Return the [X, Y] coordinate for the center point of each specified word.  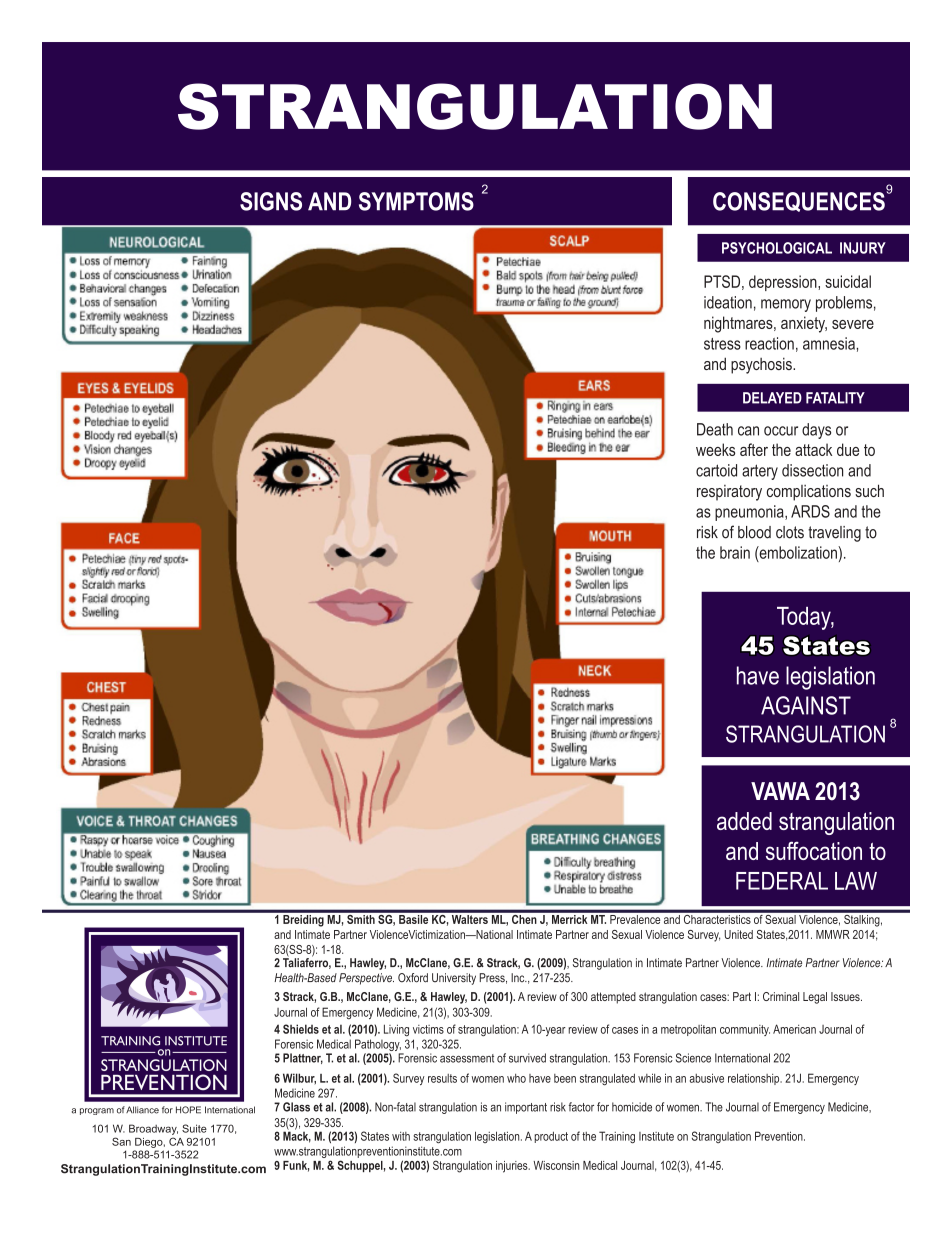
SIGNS [271, 201]
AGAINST [806, 705]
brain [735, 552]
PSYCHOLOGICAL [777, 248]
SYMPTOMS [416, 201]
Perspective [366, 979]
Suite [194, 1128]
